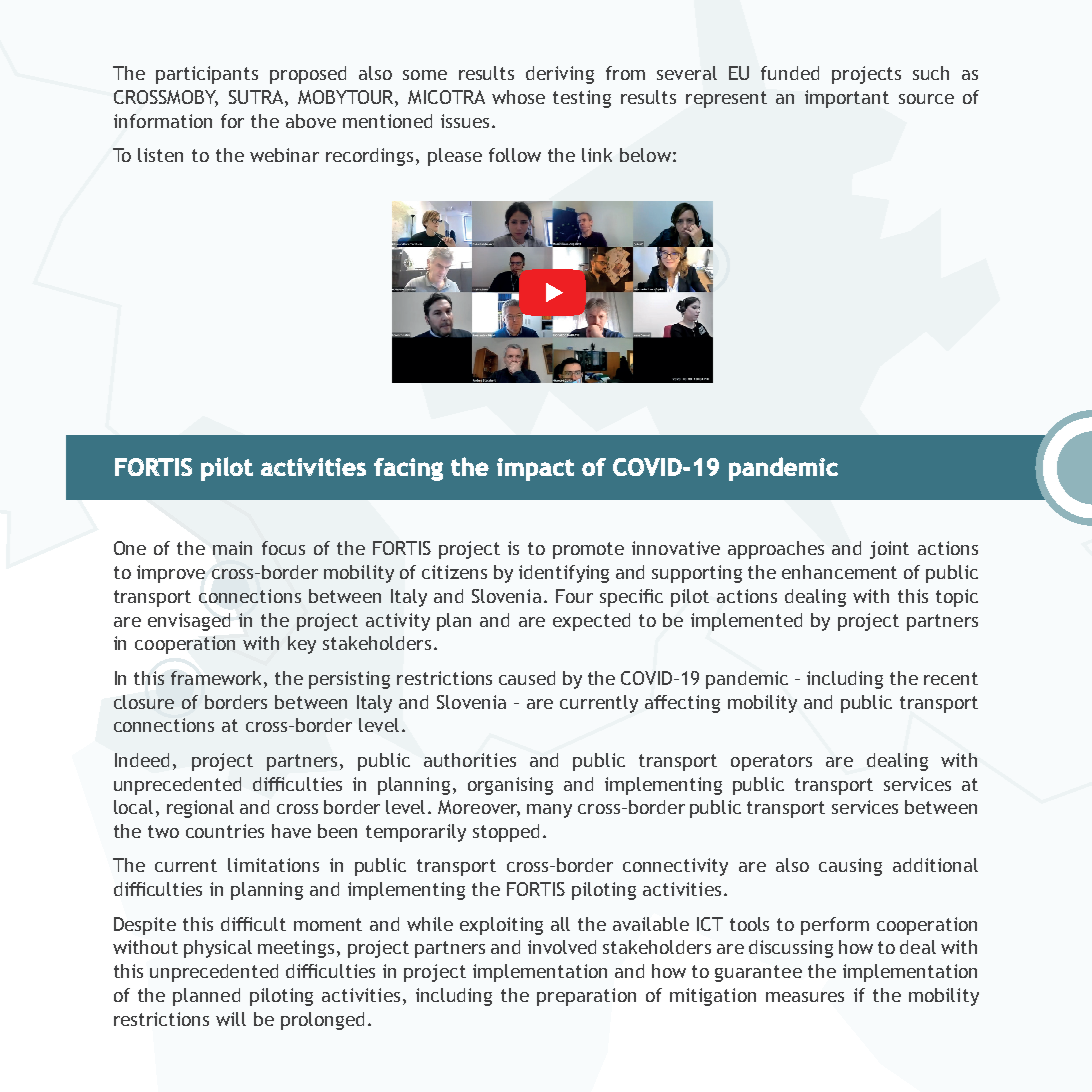  I want to click on organising, so click(510, 786).
